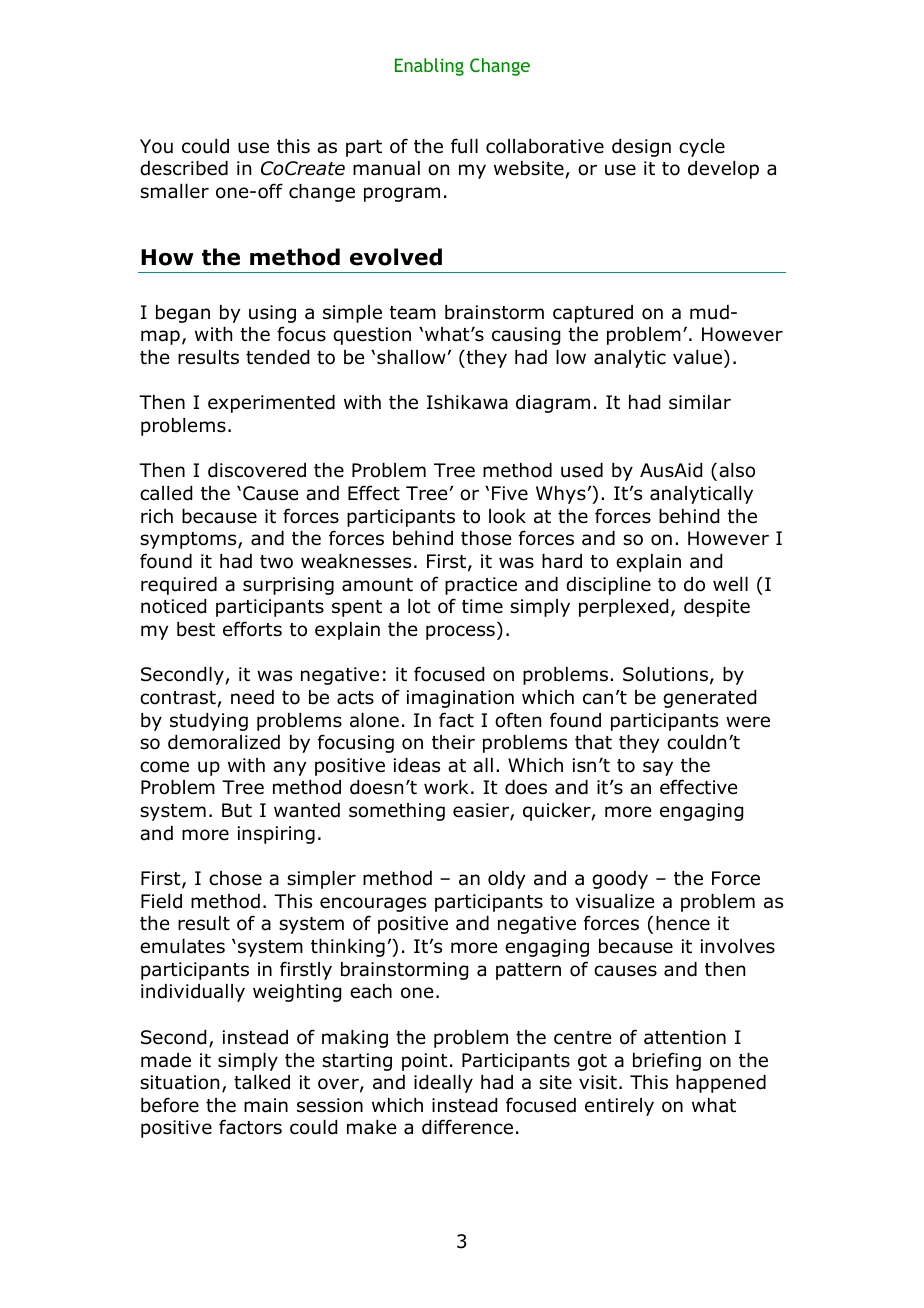 The width and height of the image is (924, 1308). Describe the element at coordinates (429, 67) in the image. I see `Enabling` at that location.
